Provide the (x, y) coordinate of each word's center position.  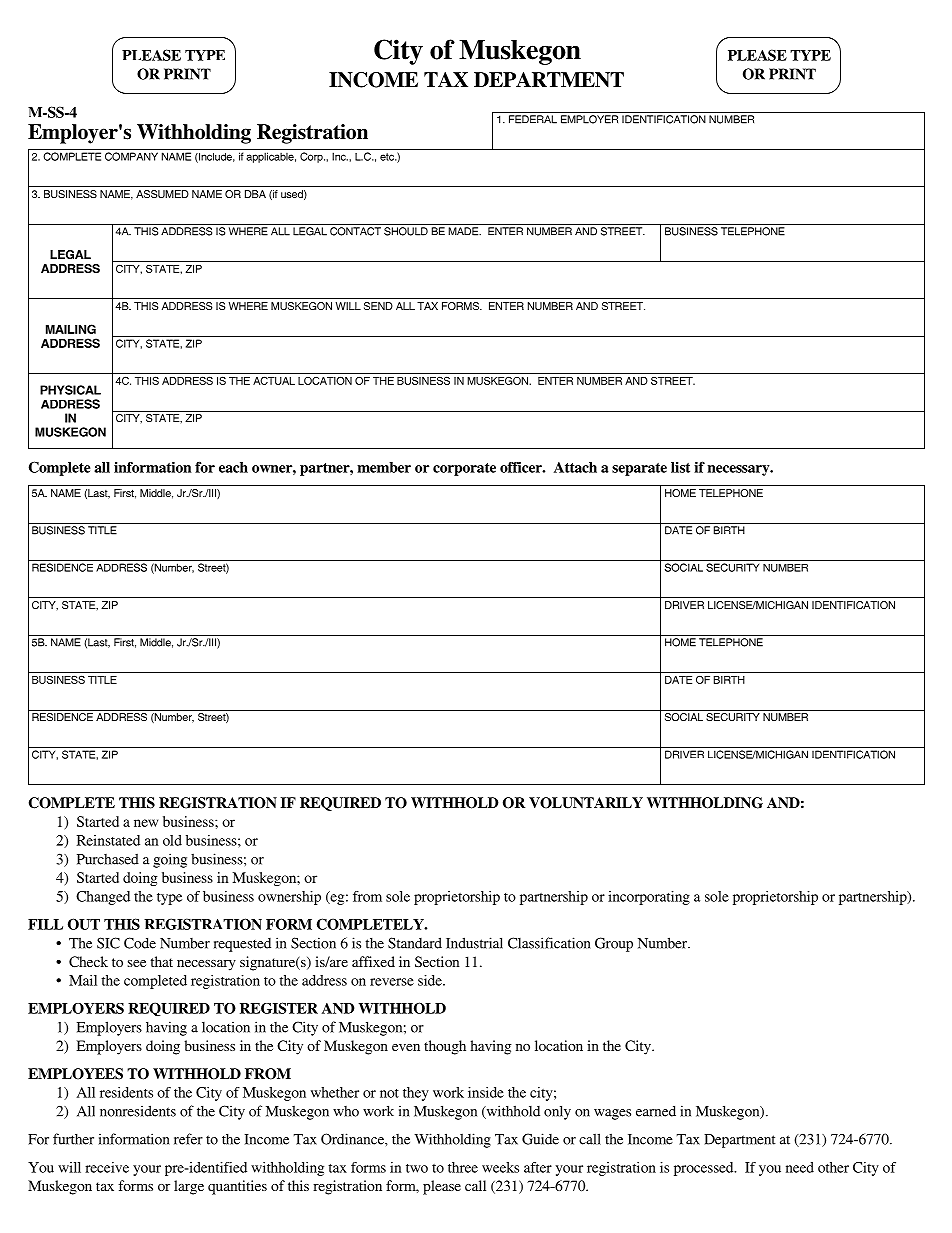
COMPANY (131, 156)
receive (107, 1167)
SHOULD (406, 231)
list (680, 467)
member (384, 467)
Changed (103, 898)
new (146, 823)
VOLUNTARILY (586, 803)
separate (639, 469)
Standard (415, 943)
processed (705, 1169)
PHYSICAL (70, 390)
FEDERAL (533, 119)
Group (614, 944)
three (463, 1167)
